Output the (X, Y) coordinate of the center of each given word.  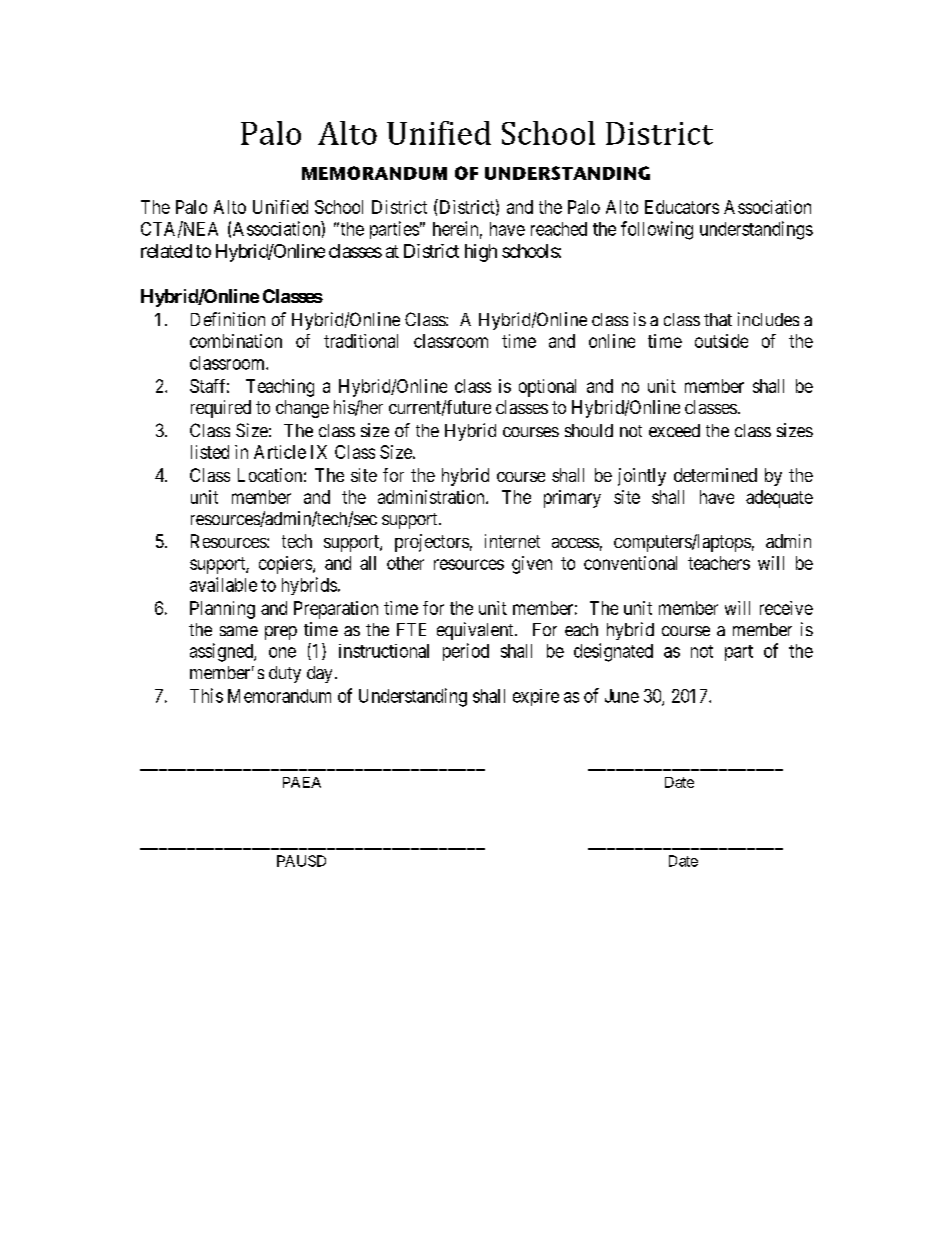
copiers (286, 565)
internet (512, 541)
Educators (682, 207)
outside (721, 341)
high (481, 253)
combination (236, 341)
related (166, 251)
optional (547, 388)
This (206, 695)
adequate (779, 499)
